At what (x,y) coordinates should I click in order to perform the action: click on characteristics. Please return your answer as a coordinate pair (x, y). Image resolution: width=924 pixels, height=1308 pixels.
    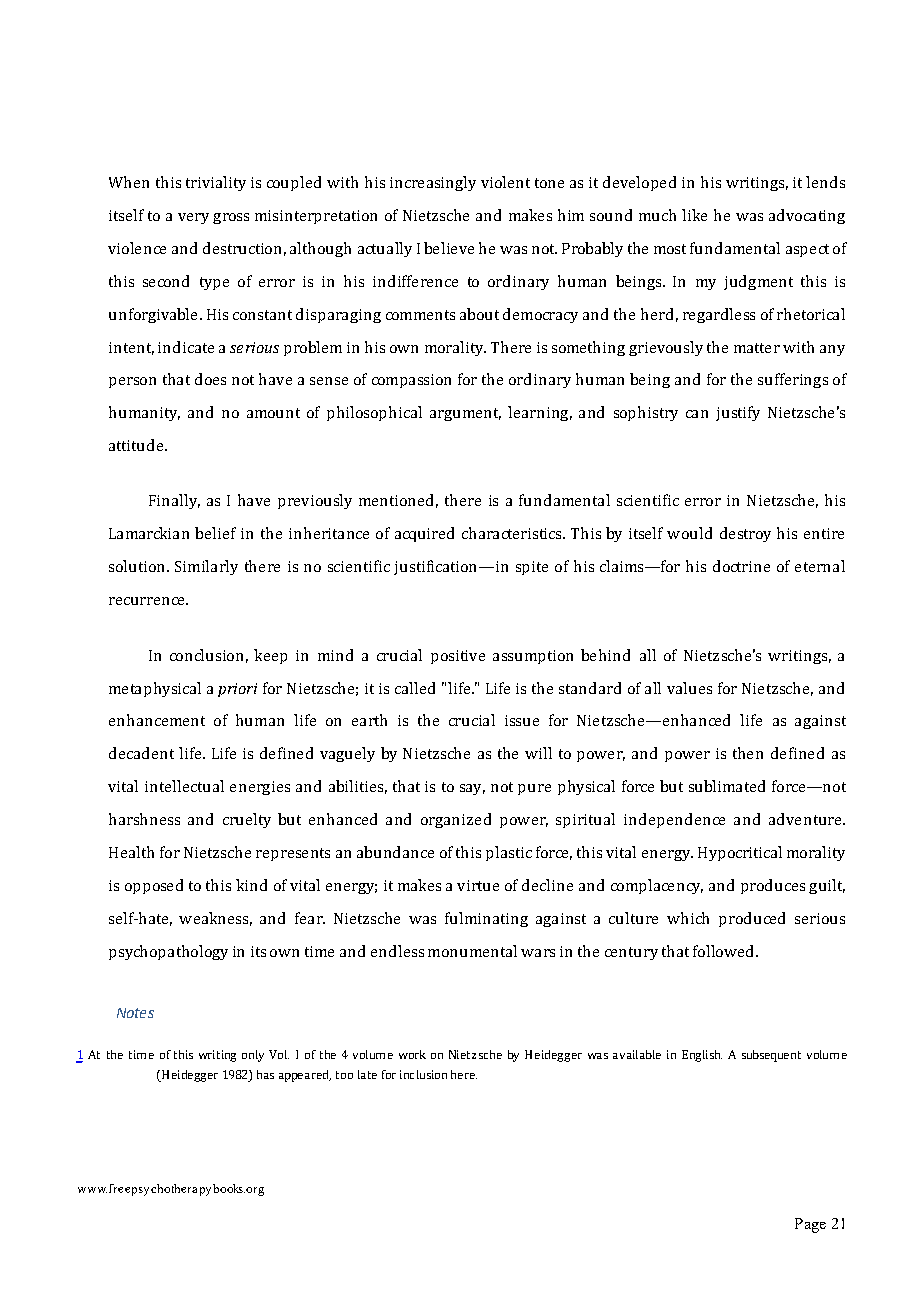
    Looking at the image, I should click on (513, 533).
